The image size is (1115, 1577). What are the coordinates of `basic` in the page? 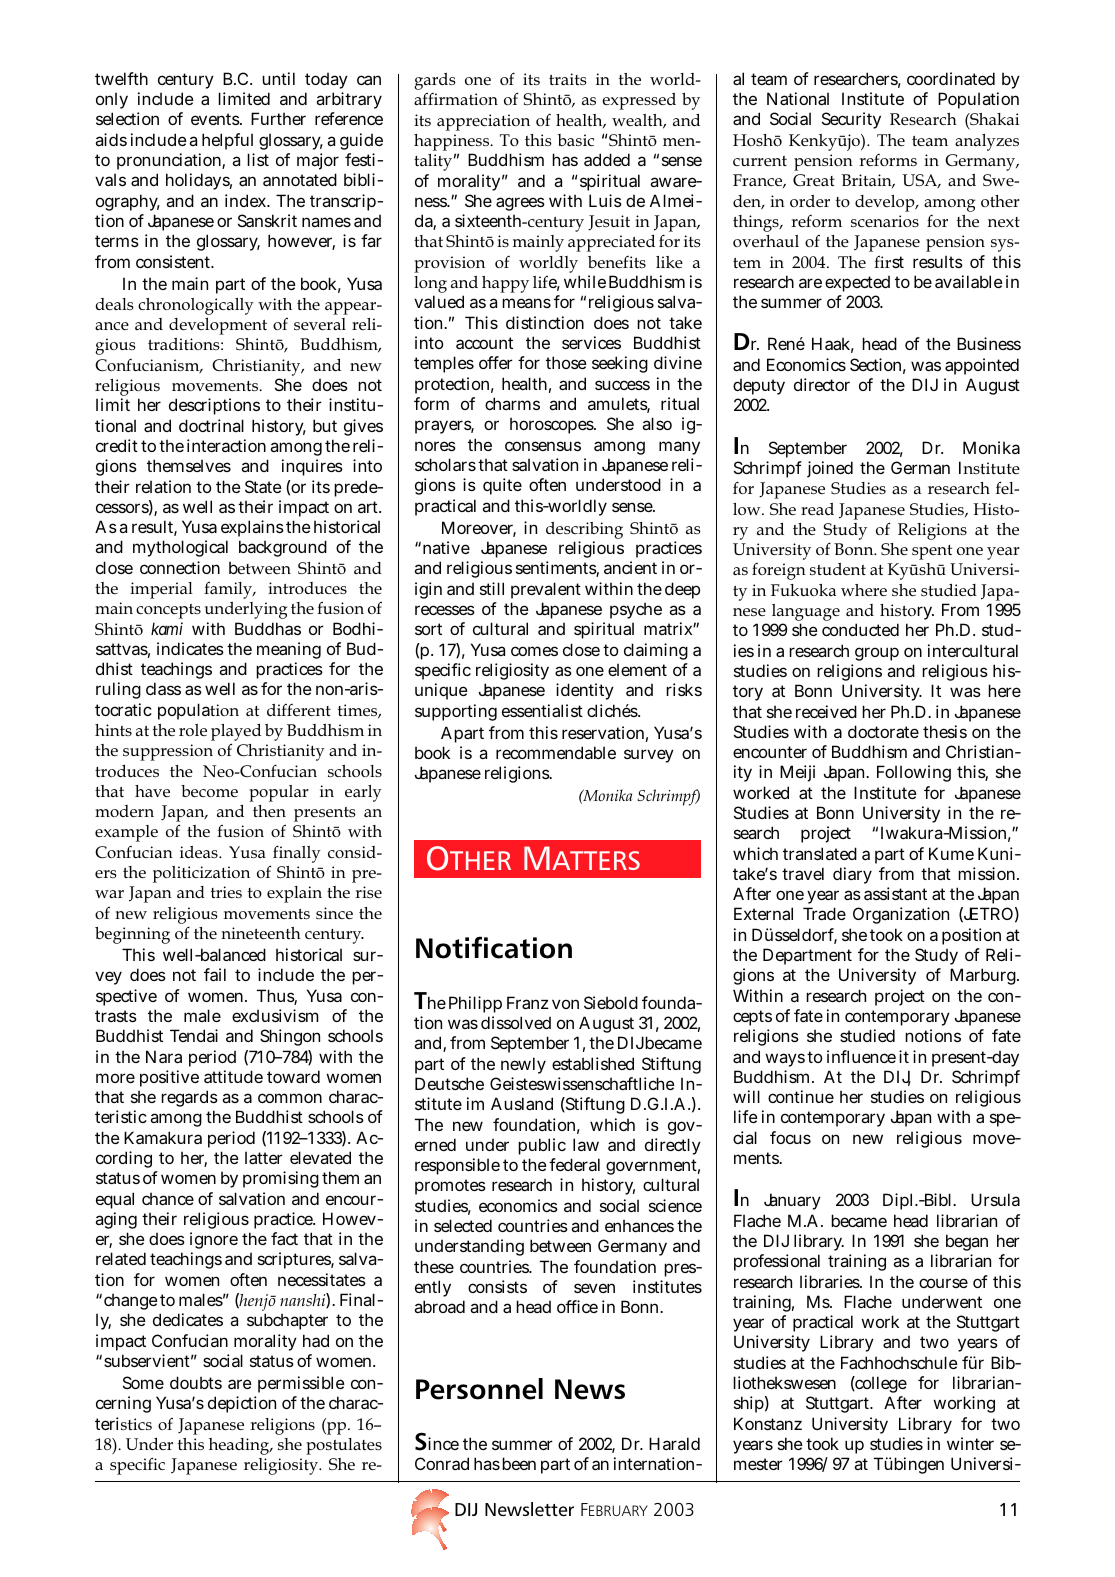 It's located at (576, 140).
